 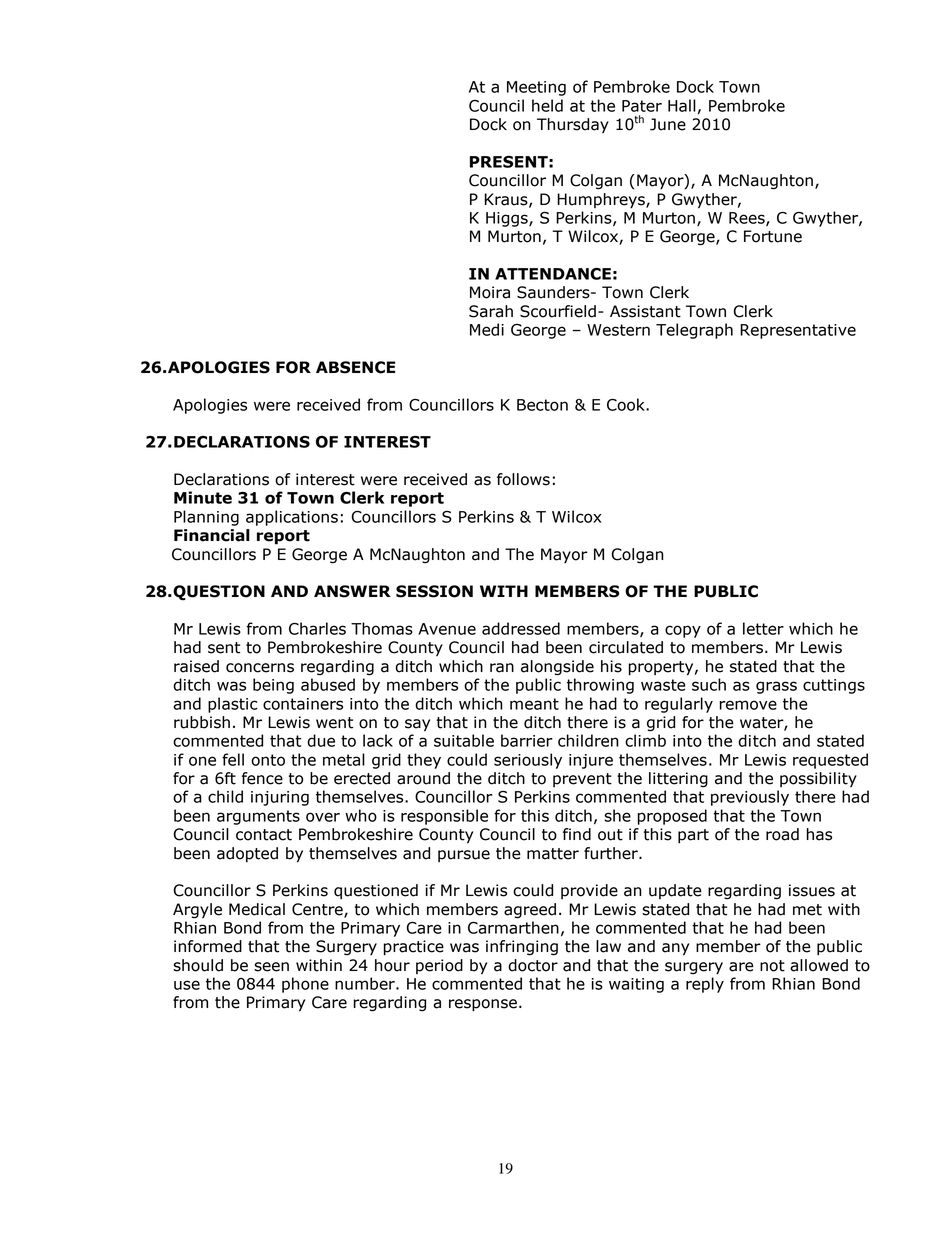 What do you see at coordinates (694, 331) in the image?
I see `Telegraph` at bounding box center [694, 331].
